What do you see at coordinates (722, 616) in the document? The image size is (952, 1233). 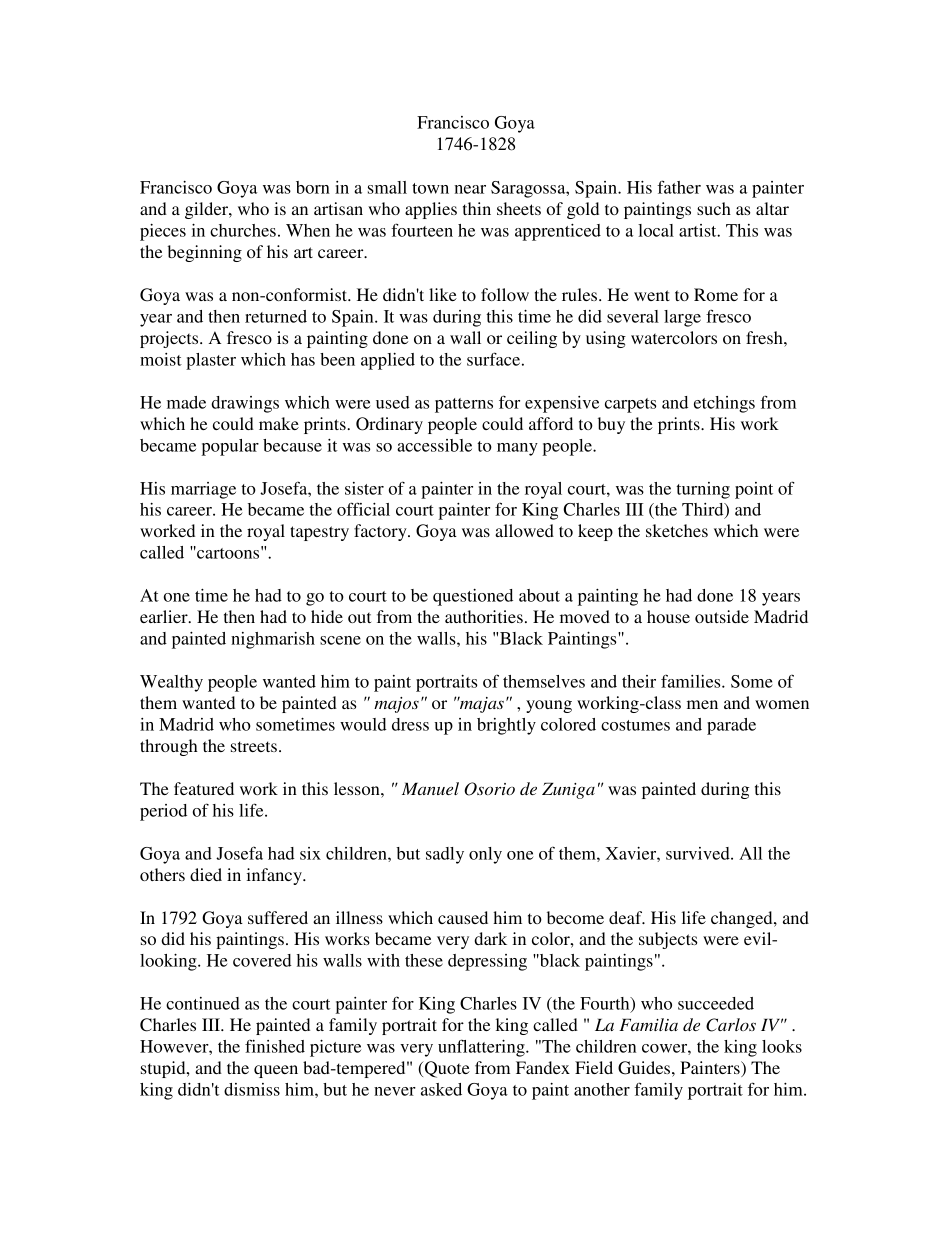 I see `outside` at bounding box center [722, 616].
